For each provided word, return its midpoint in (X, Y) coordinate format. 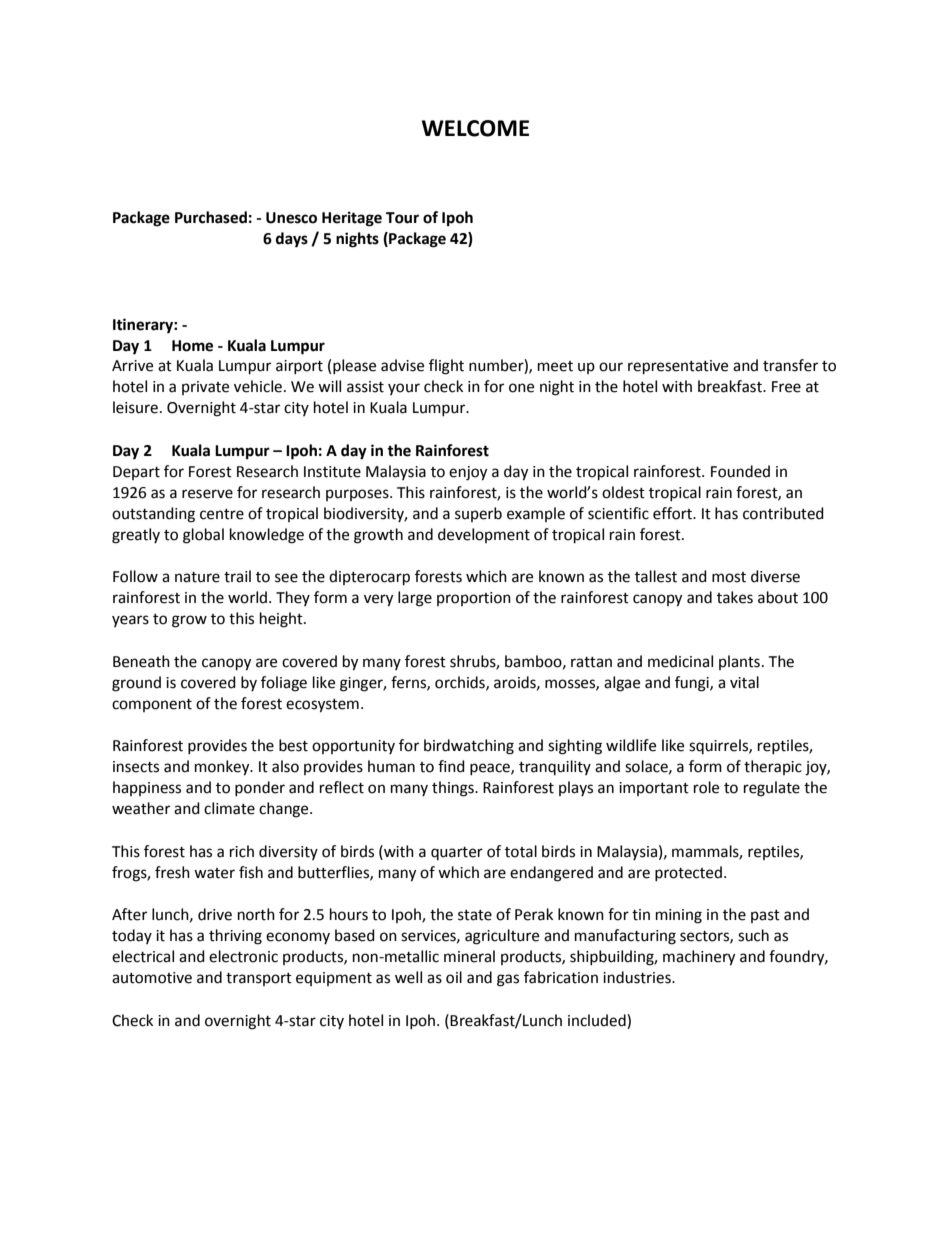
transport (259, 979)
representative (678, 367)
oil (454, 977)
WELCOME (475, 128)
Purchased (211, 217)
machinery (699, 958)
